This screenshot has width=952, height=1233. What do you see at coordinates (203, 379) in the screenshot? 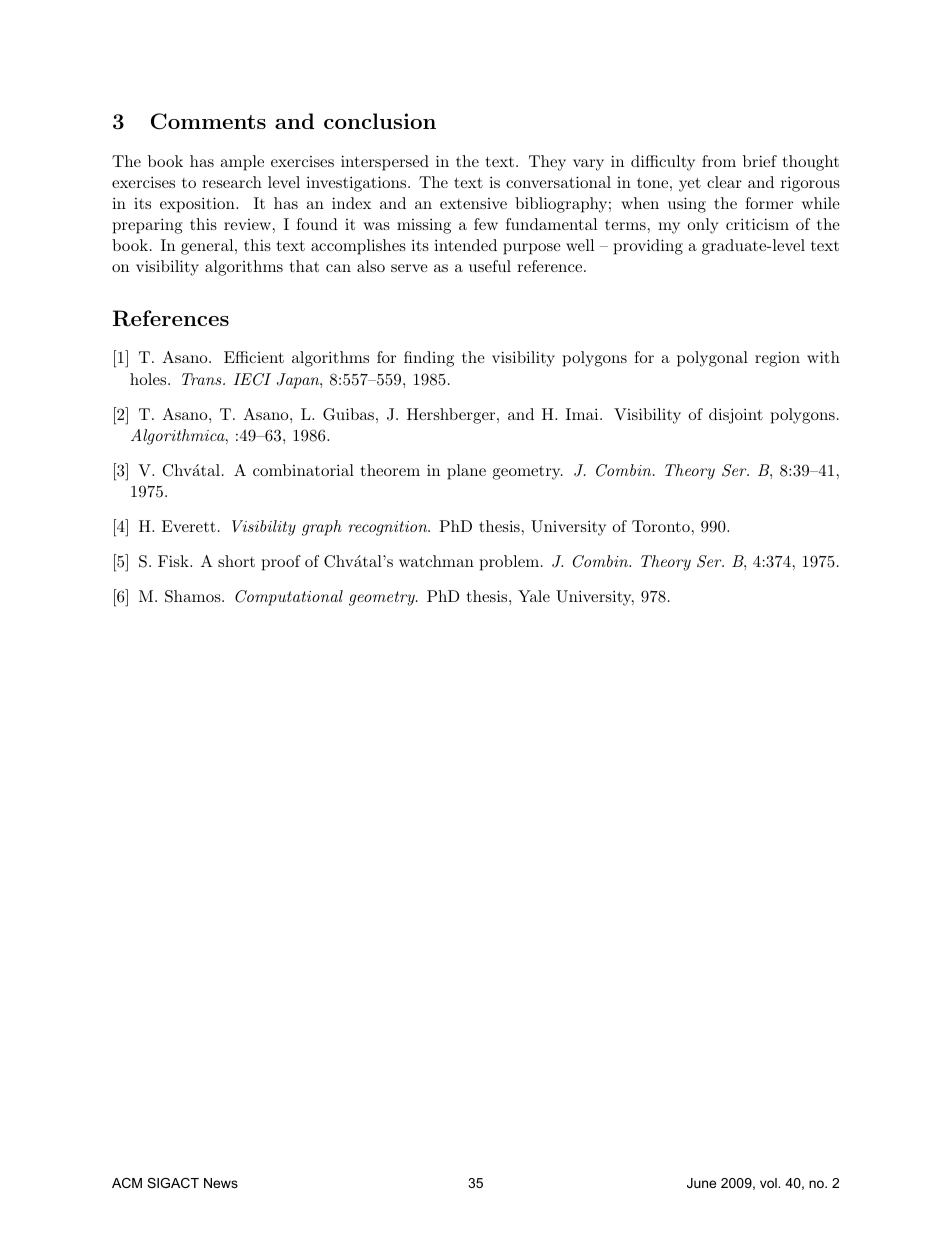
I see `Trans` at bounding box center [203, 379].
